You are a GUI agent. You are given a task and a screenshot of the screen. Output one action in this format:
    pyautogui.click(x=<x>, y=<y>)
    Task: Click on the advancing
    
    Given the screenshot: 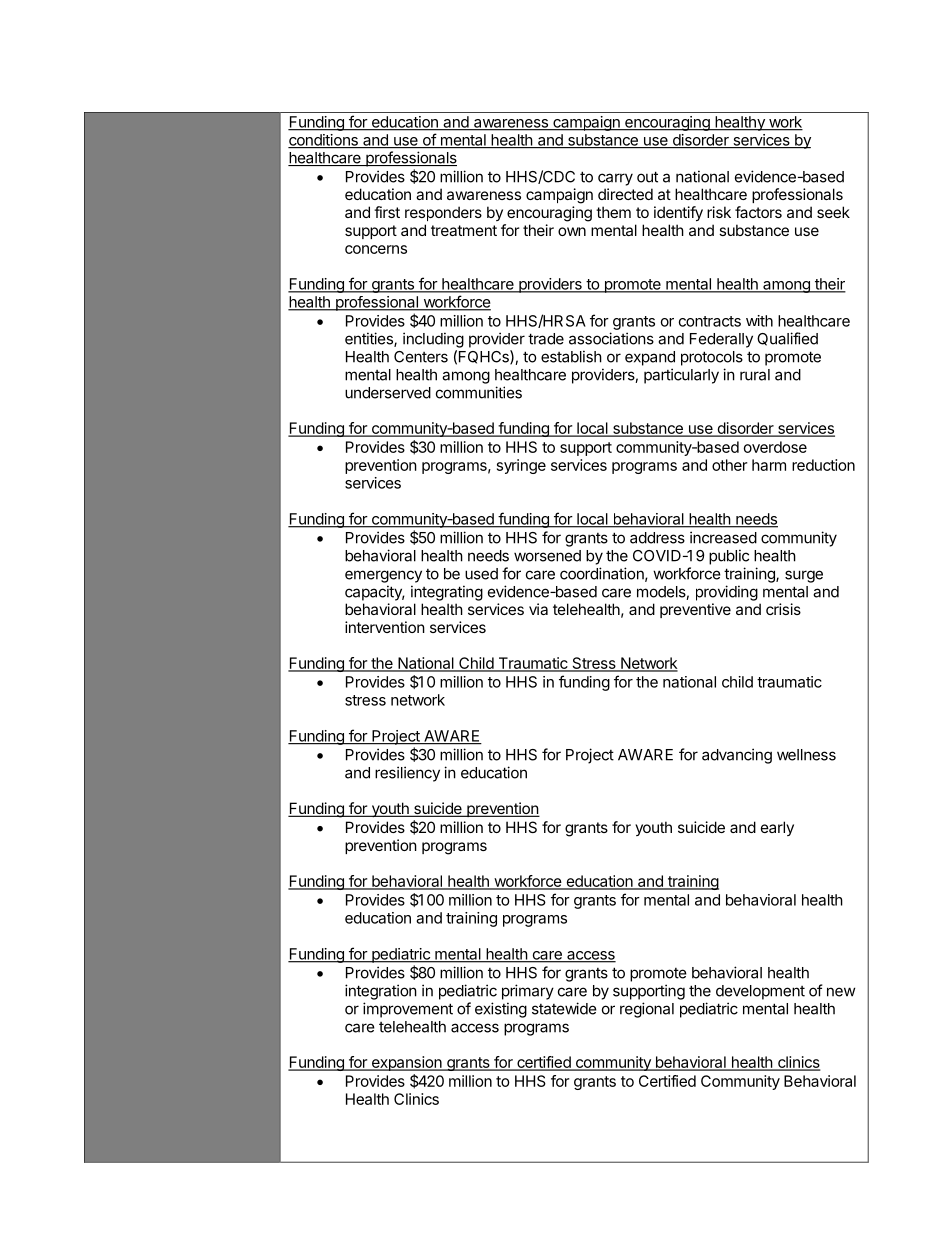 What is the action you would take?
    pyautogui.click(x=737, y=756)
